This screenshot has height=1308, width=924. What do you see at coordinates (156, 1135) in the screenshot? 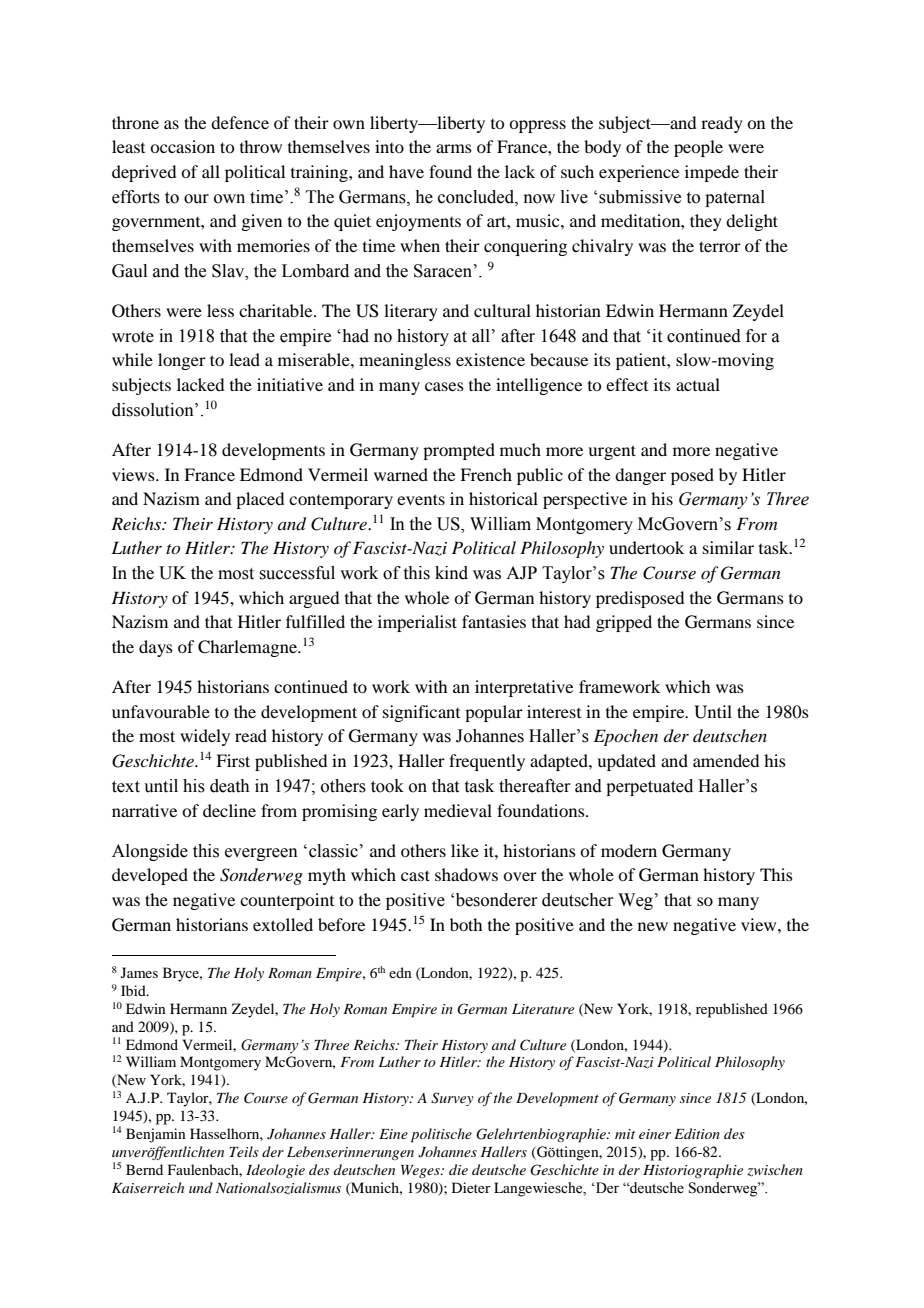
I see `Benjamin` at bounding box center [156, 1135].
